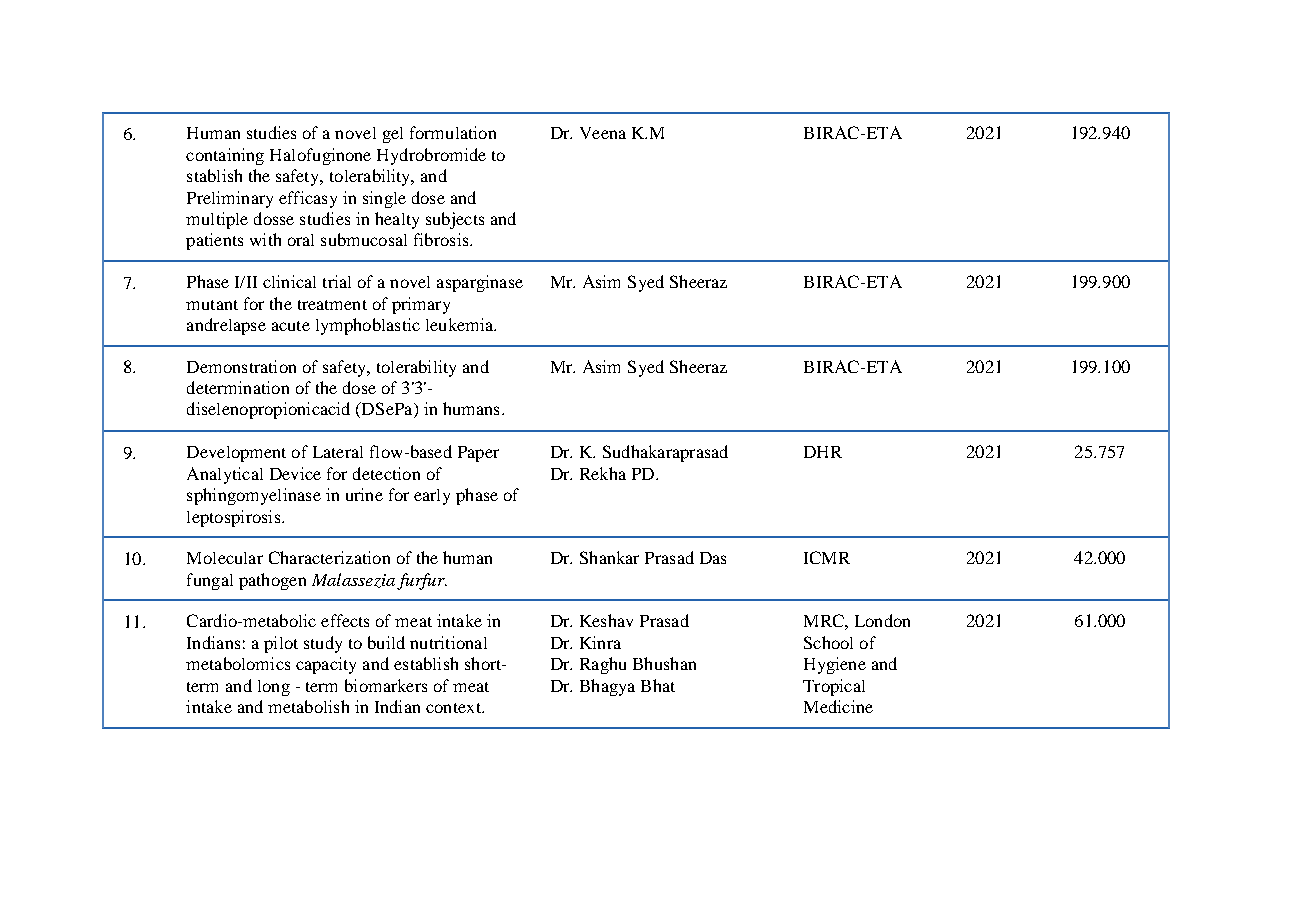 This page has width=1308, height=924. What do you see at coordinates (603, 133) in the page?
I see `Veena` at bounding box center [603, 133].
